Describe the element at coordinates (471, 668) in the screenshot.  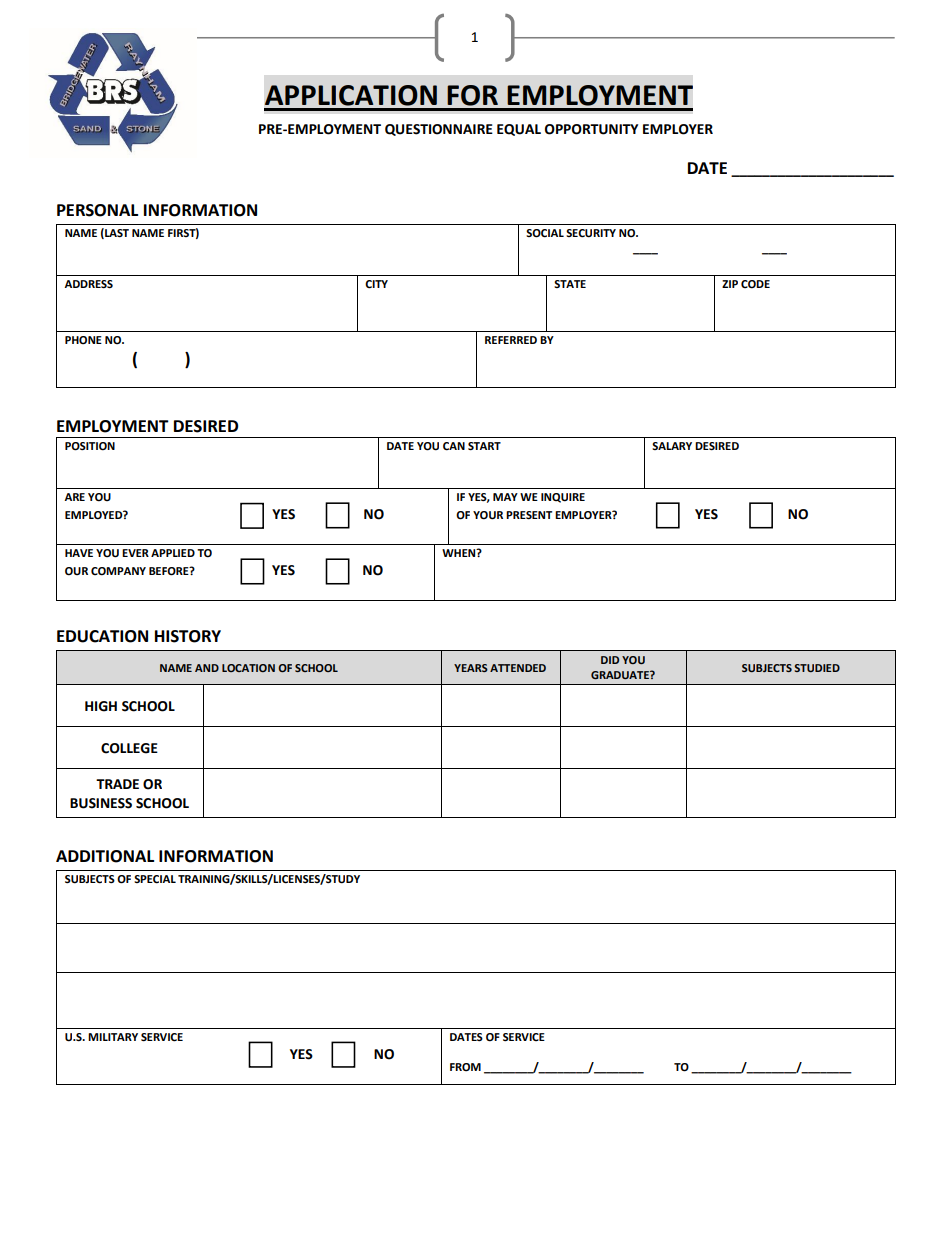
I see `YEARS` at that location.
